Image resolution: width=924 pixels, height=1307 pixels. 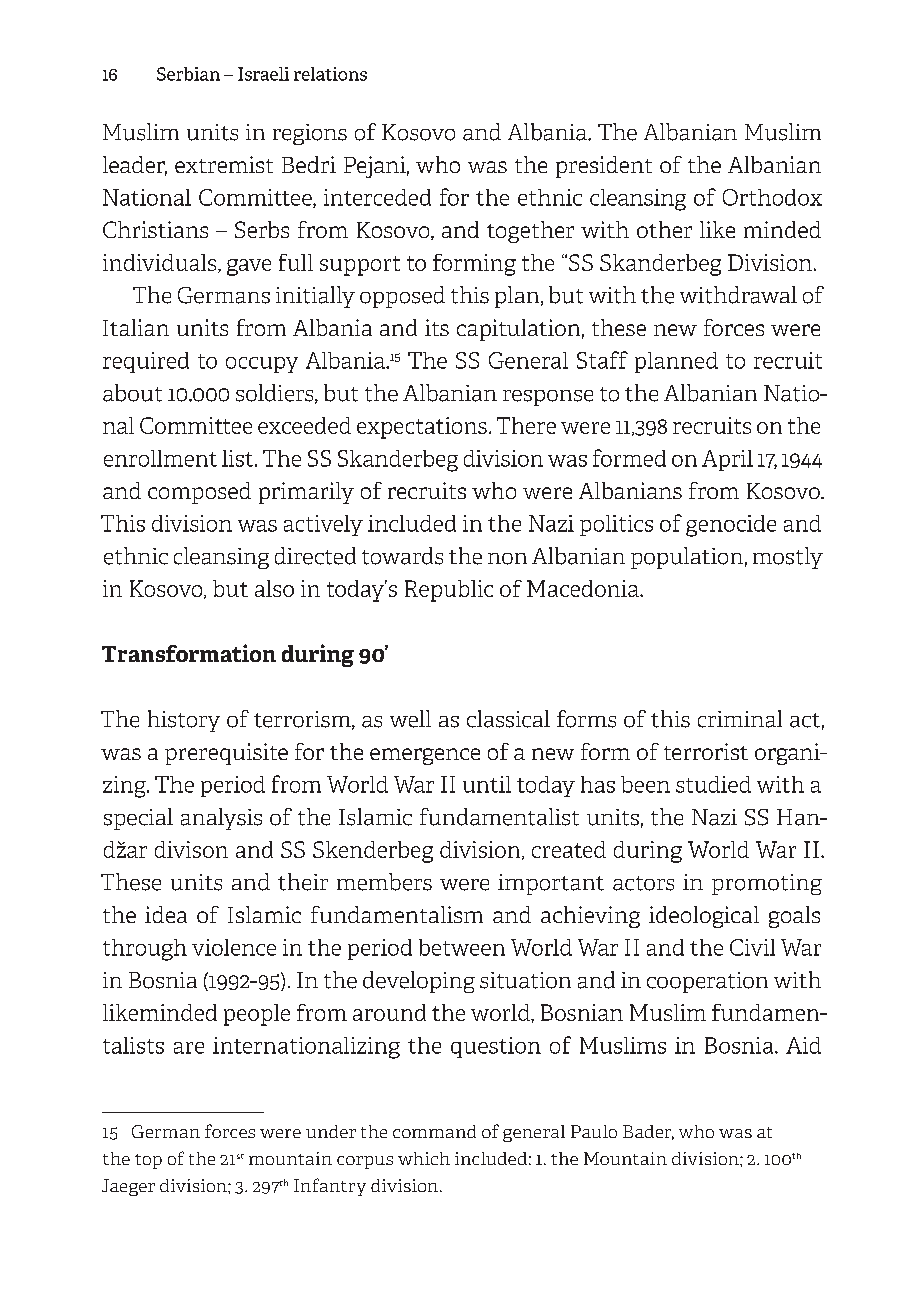 What do you see at coordinates (274, 588) in the page?
I see `also` at bounding box center [274, 588].
